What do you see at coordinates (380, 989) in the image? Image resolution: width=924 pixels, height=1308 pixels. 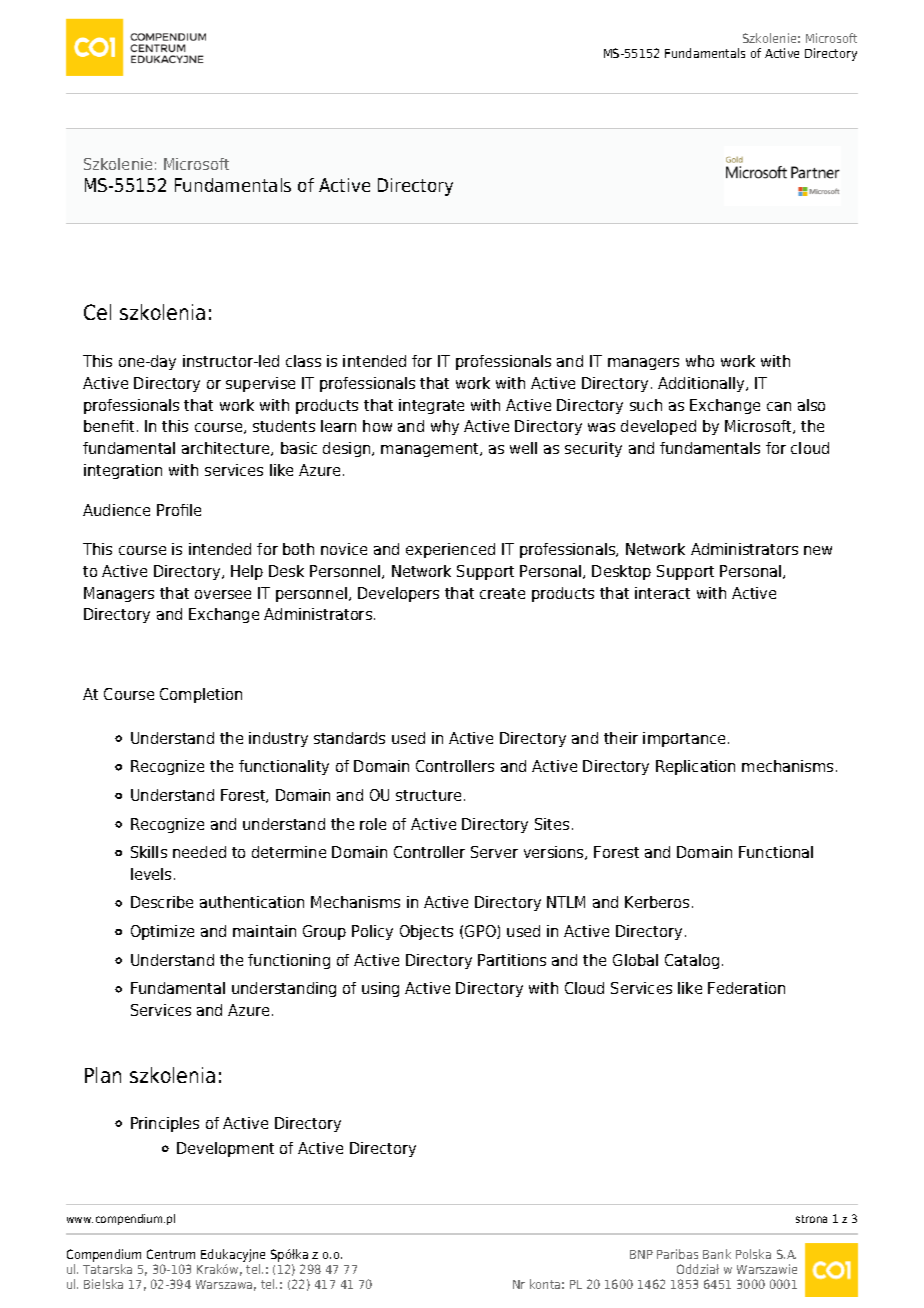 I see `using` at bounding box center [380, 989].
